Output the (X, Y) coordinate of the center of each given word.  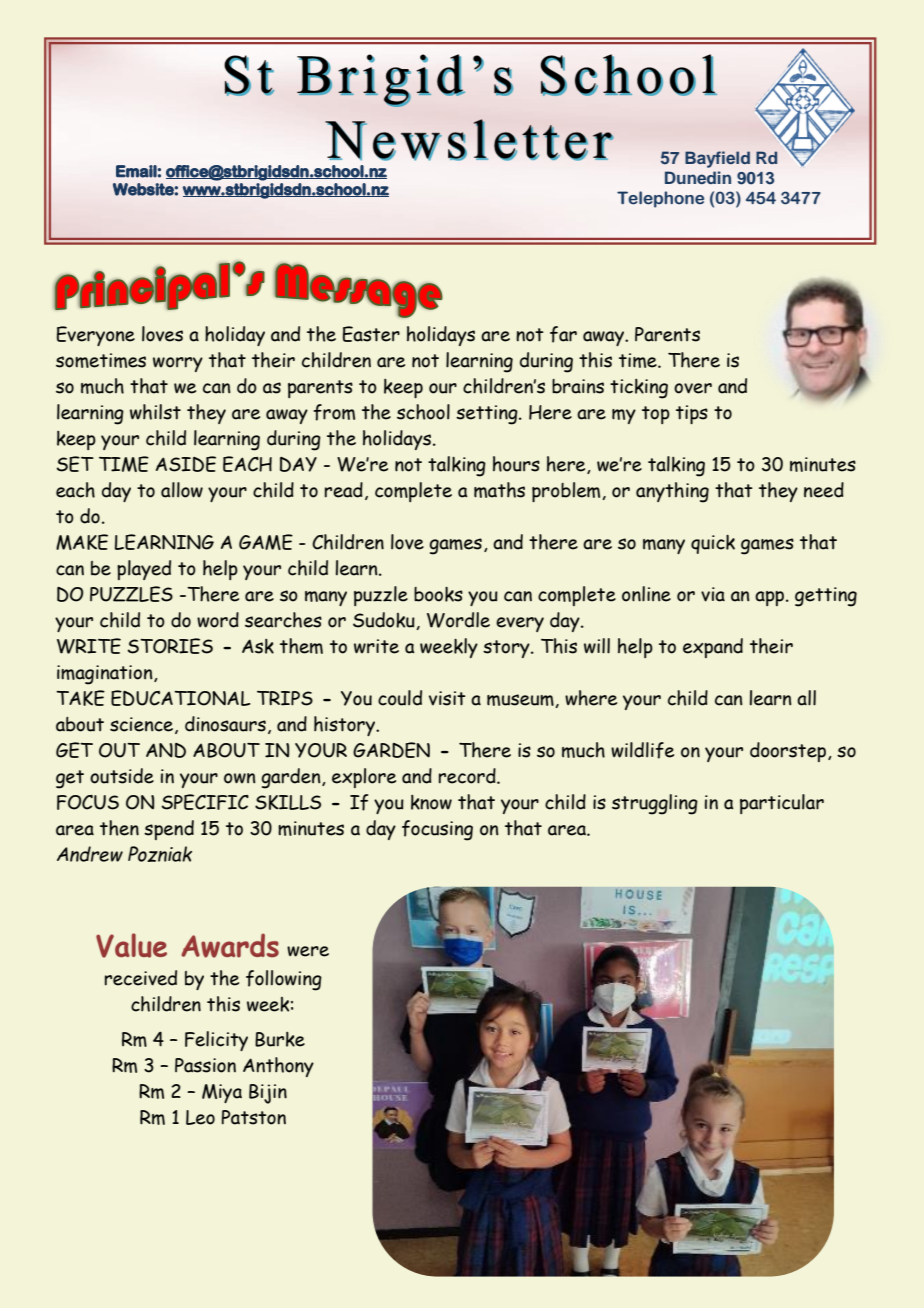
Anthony (278, 1067)
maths (499, 490)
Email (136, 171)
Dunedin (698, 177)
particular (782, 804)
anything (672, 492)
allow (182, 490)
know (431, 802)
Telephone (660, 199)
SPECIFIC (205, 802)
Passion (205, 1065)
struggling (655, 804)
